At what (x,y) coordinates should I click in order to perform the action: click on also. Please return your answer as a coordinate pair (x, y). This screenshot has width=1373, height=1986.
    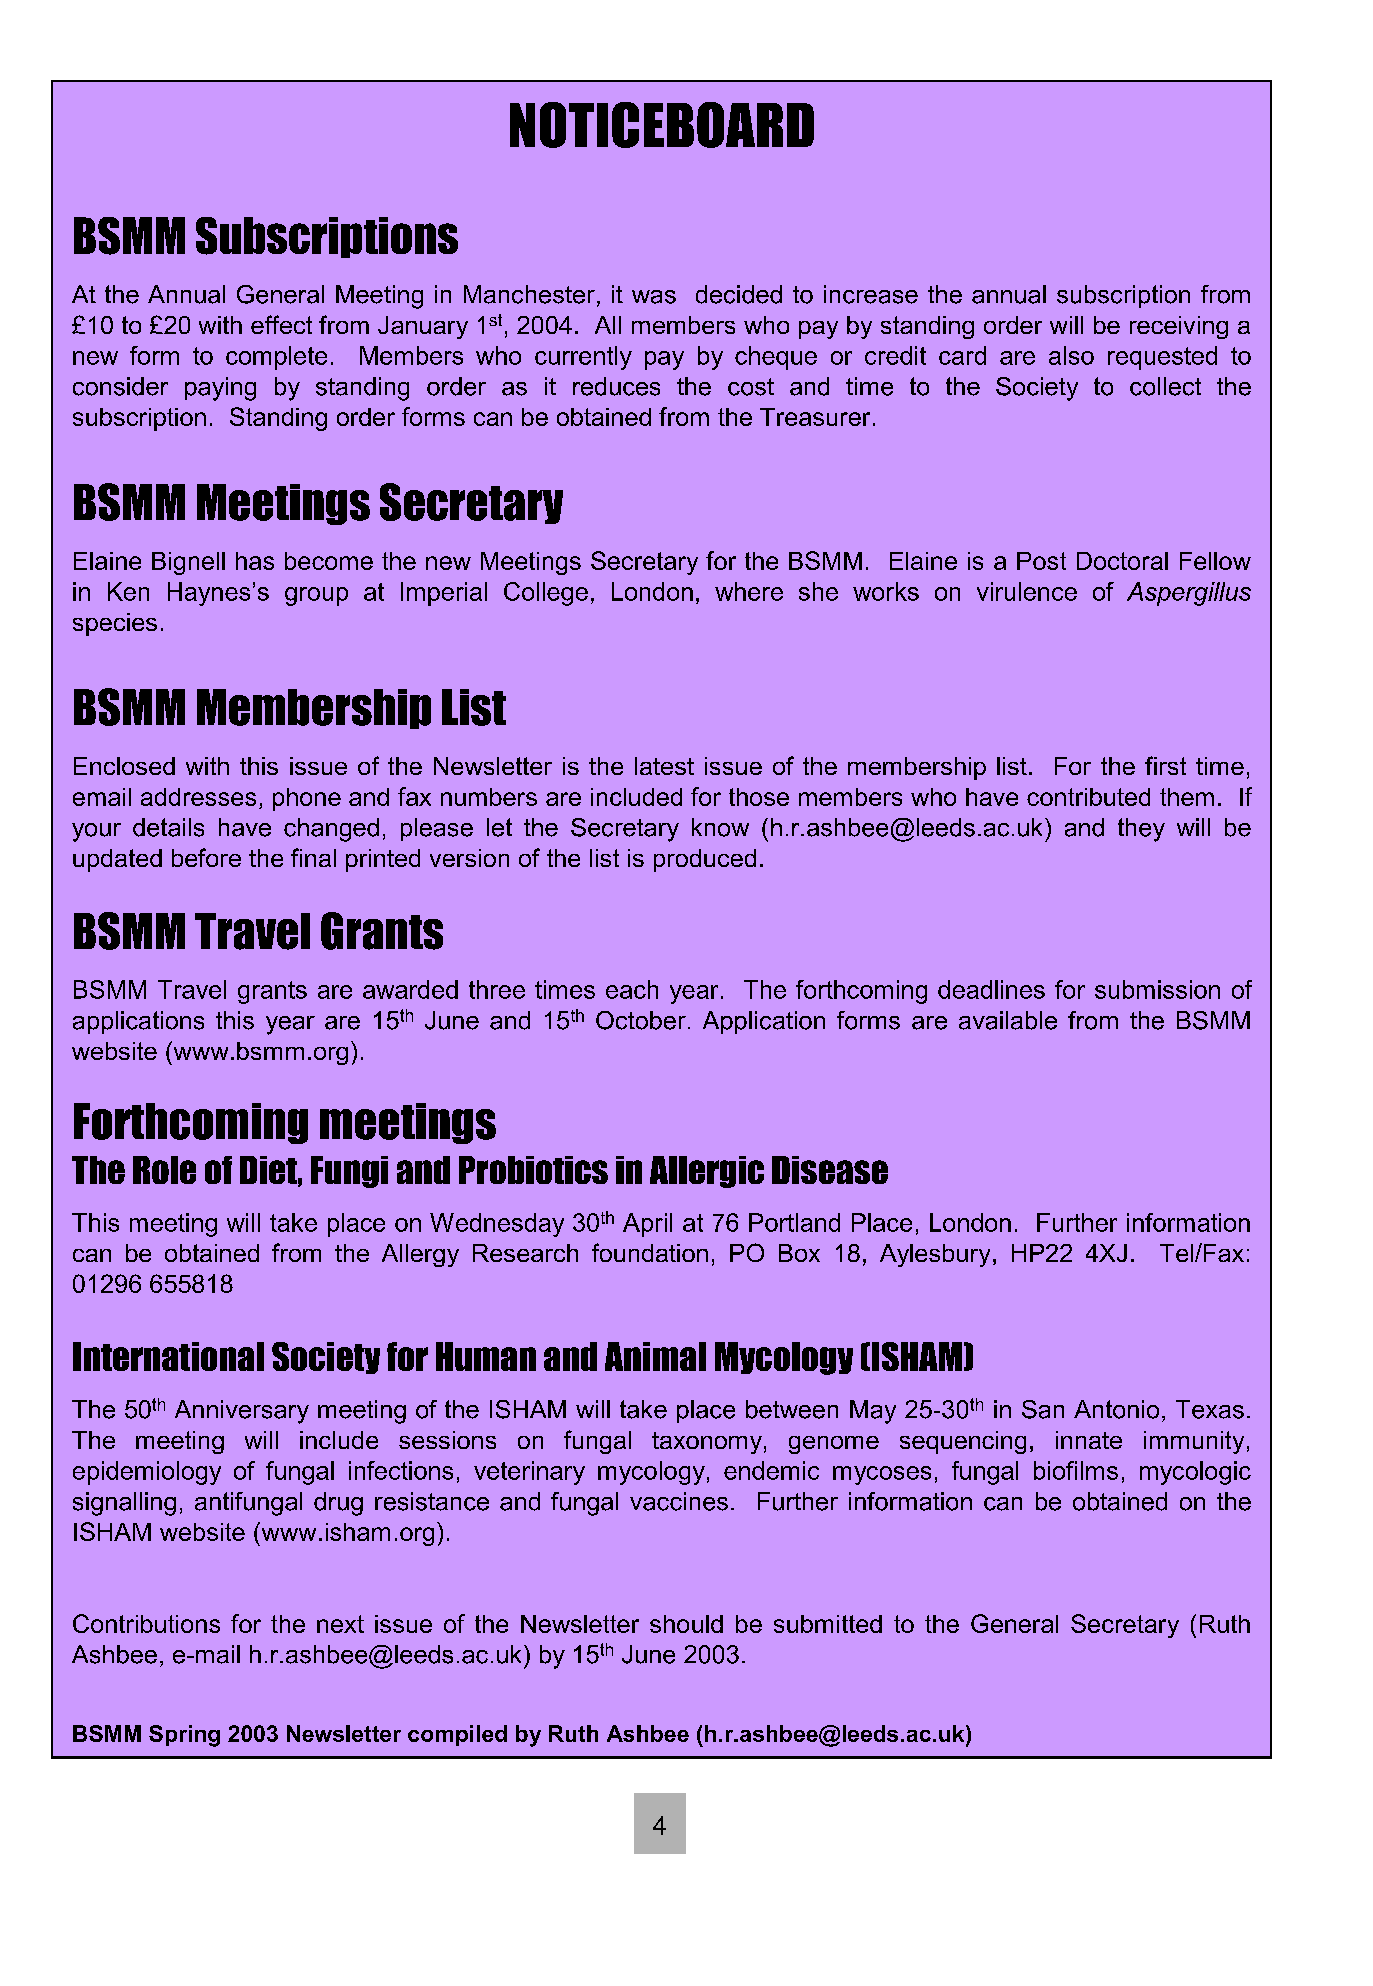
    Looking at the image, I should click on (1071, 355).
